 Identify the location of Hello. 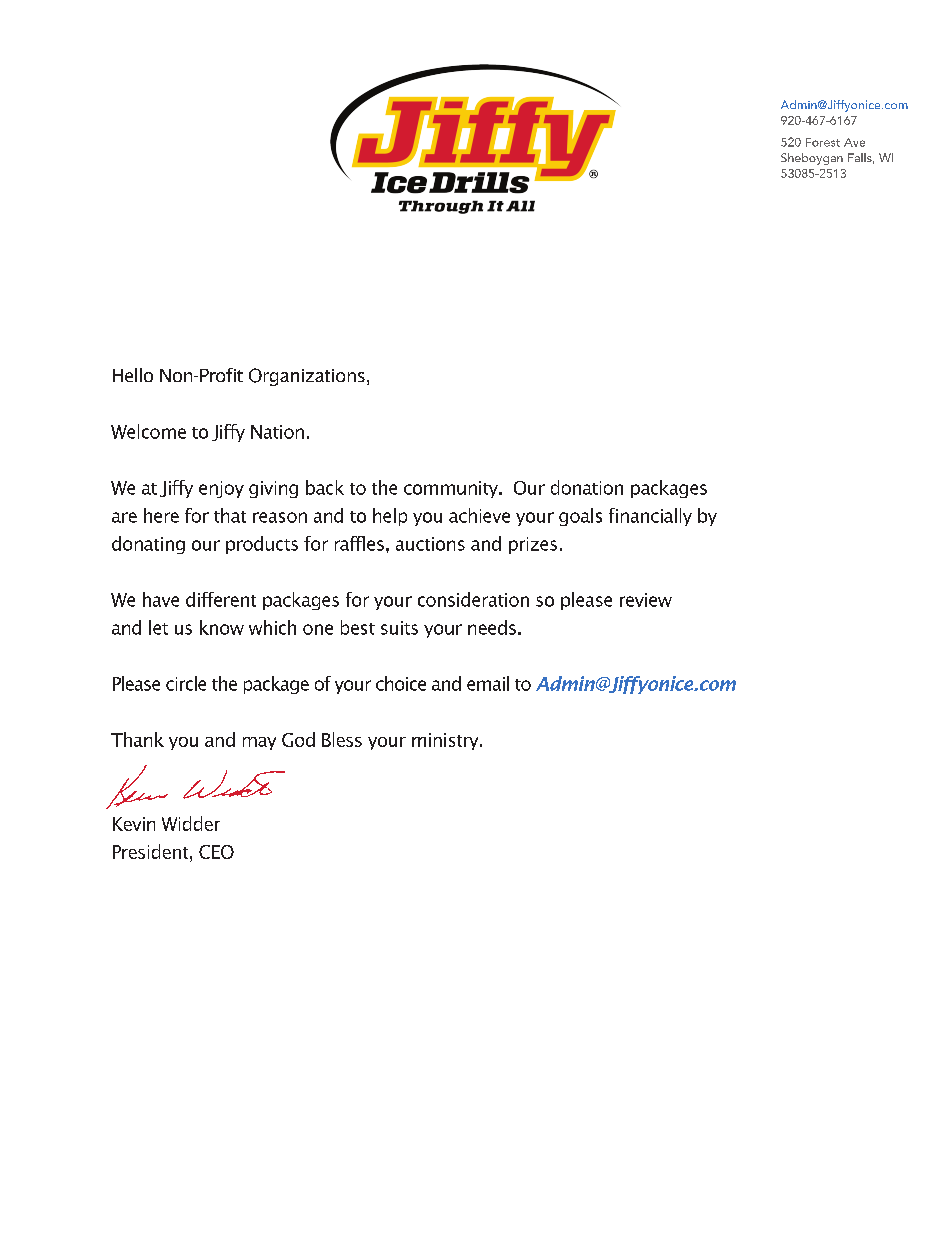
(133, 375).
